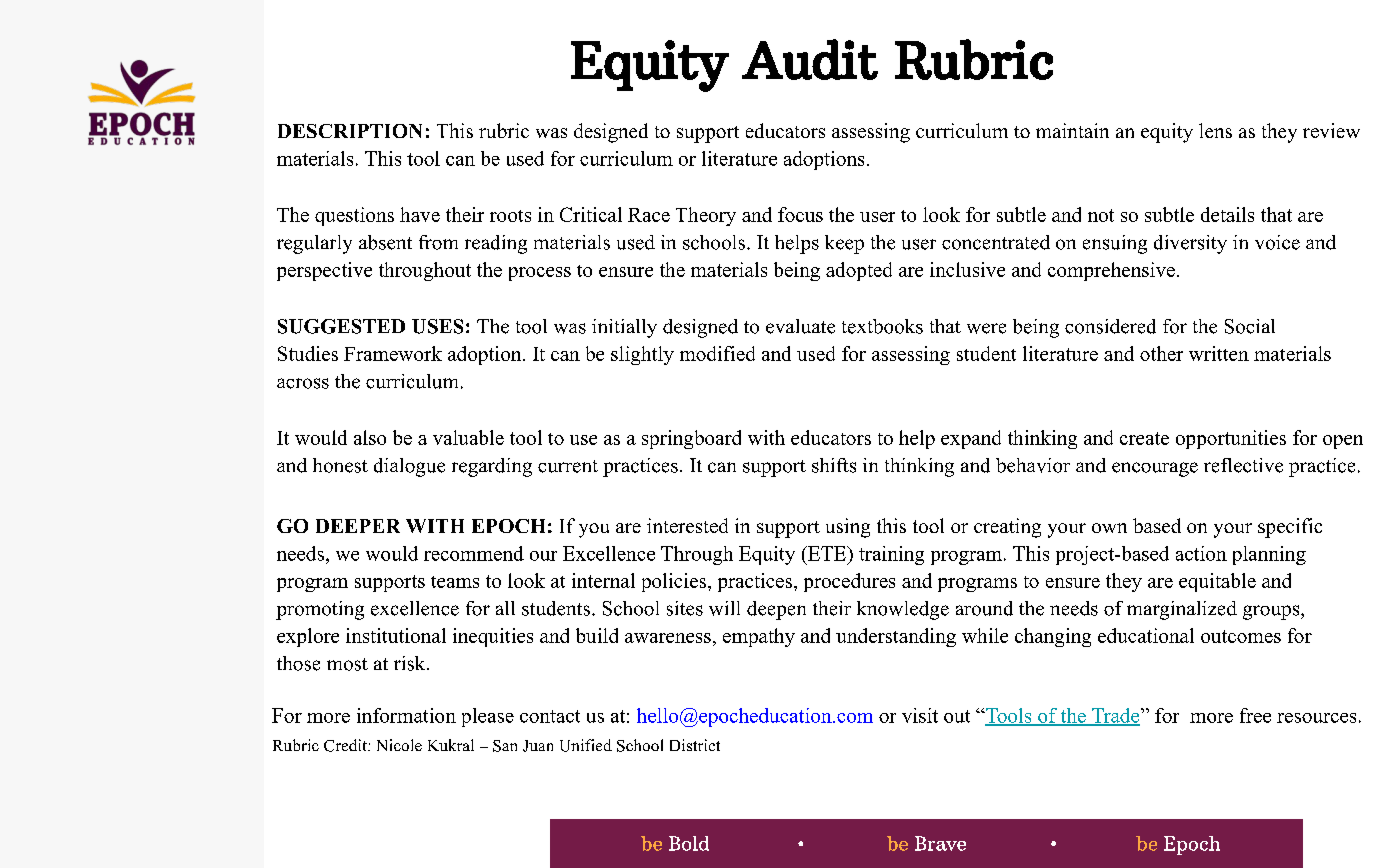 Image resolution: width=1389 pixels, height=868 pixels. What do you see at coordinates (438, 242) in the image?
I see `from` at bounding box center [438, 242].
